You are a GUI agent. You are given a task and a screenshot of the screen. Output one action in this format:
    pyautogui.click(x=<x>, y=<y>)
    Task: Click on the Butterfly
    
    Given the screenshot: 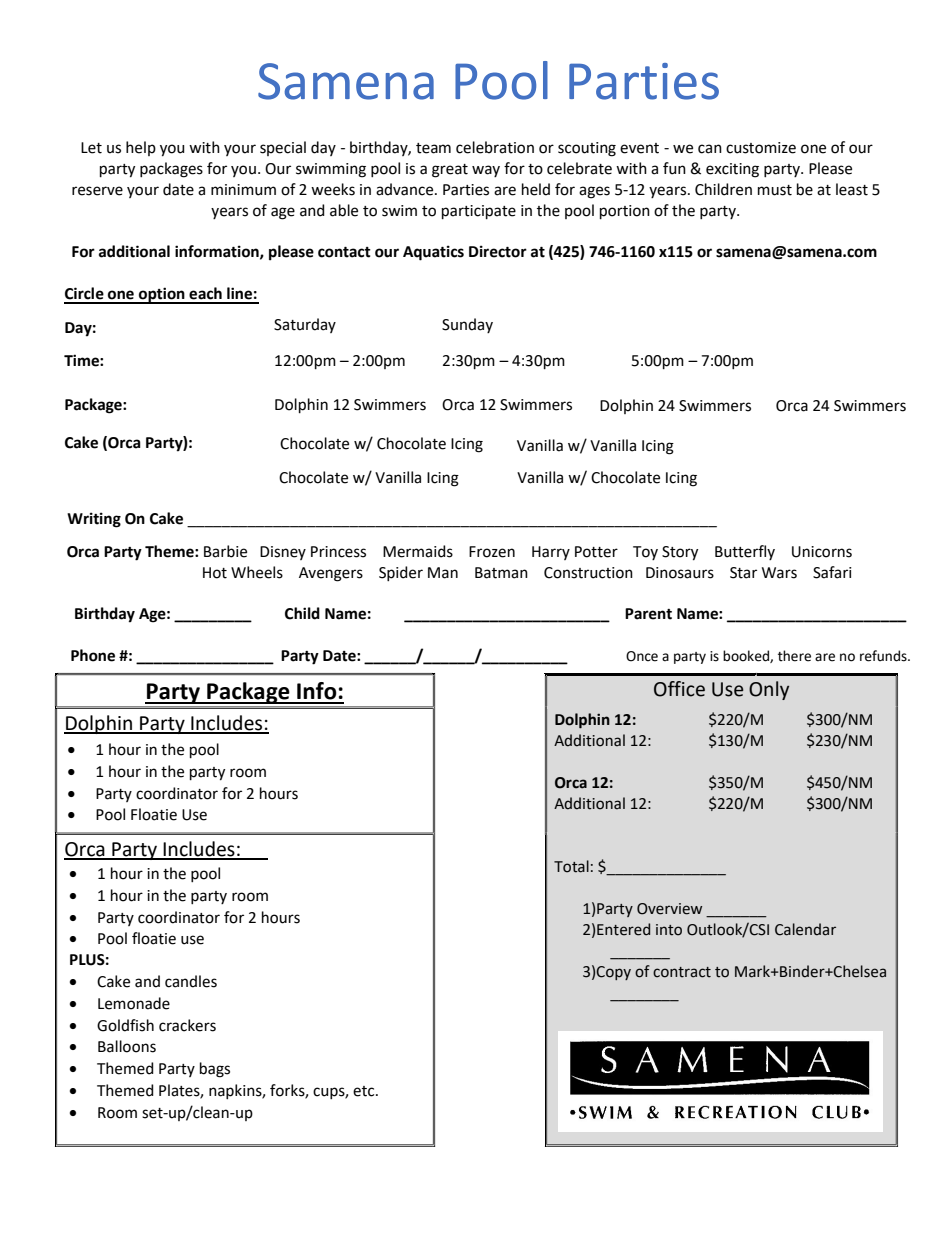 What is the action you would take?
    pyautogui.click(x=745, y=552)
